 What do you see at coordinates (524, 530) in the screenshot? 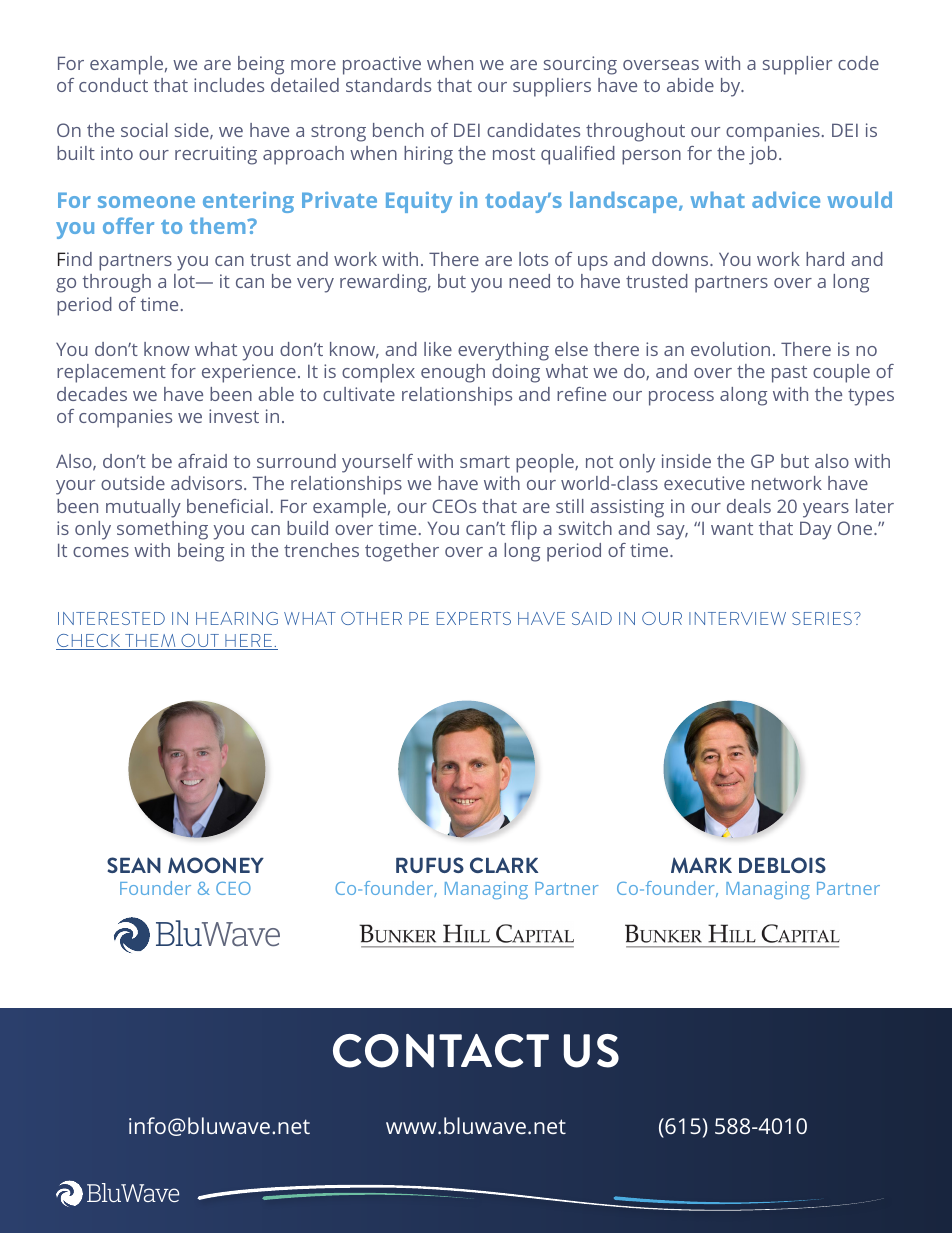
I see `flip` at bounding box center [524, 530].
